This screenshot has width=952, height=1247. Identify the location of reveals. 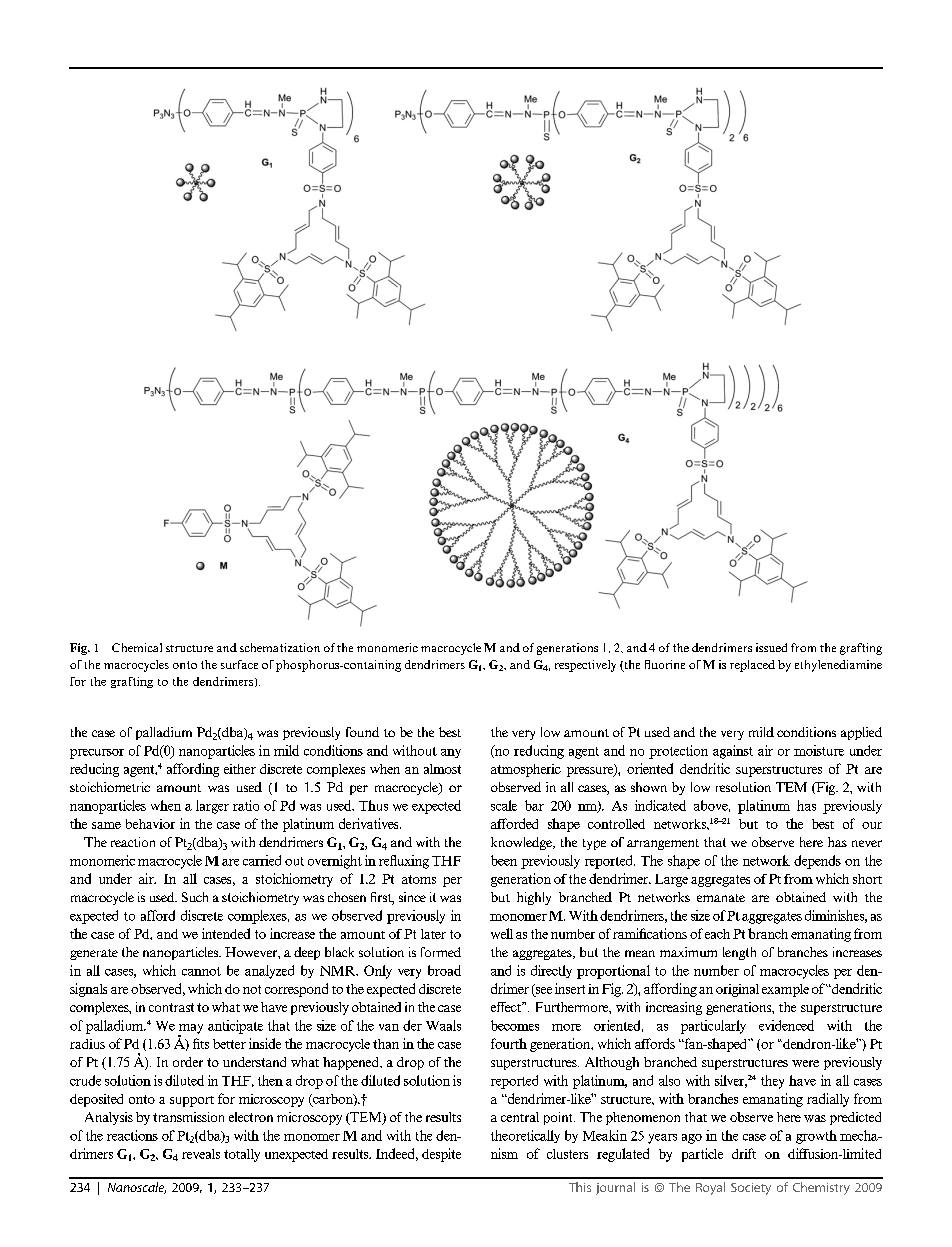
(201, 1154).
